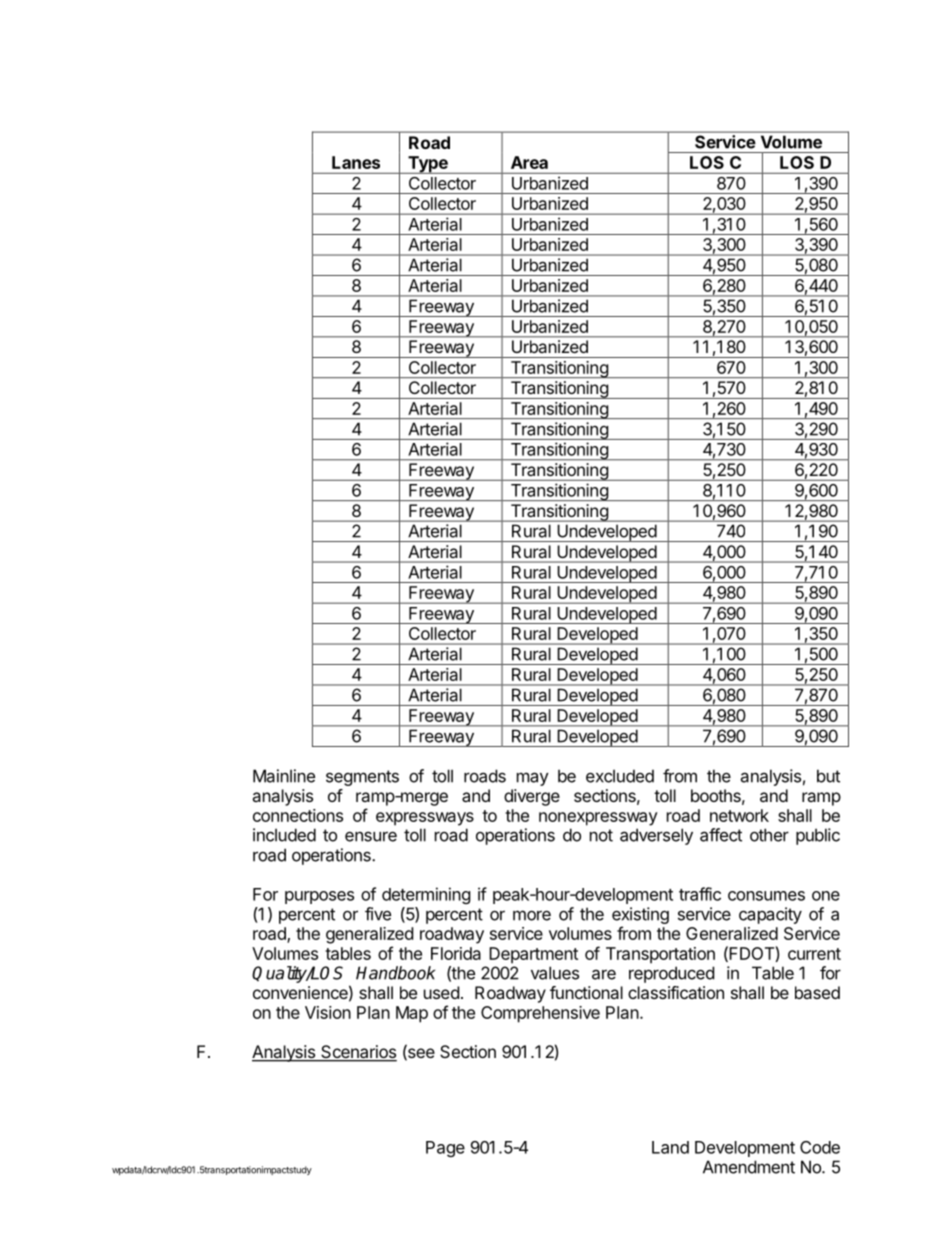  Describe the element at coordinates (828, 776) in the screenshot. I see `but` at that location.
